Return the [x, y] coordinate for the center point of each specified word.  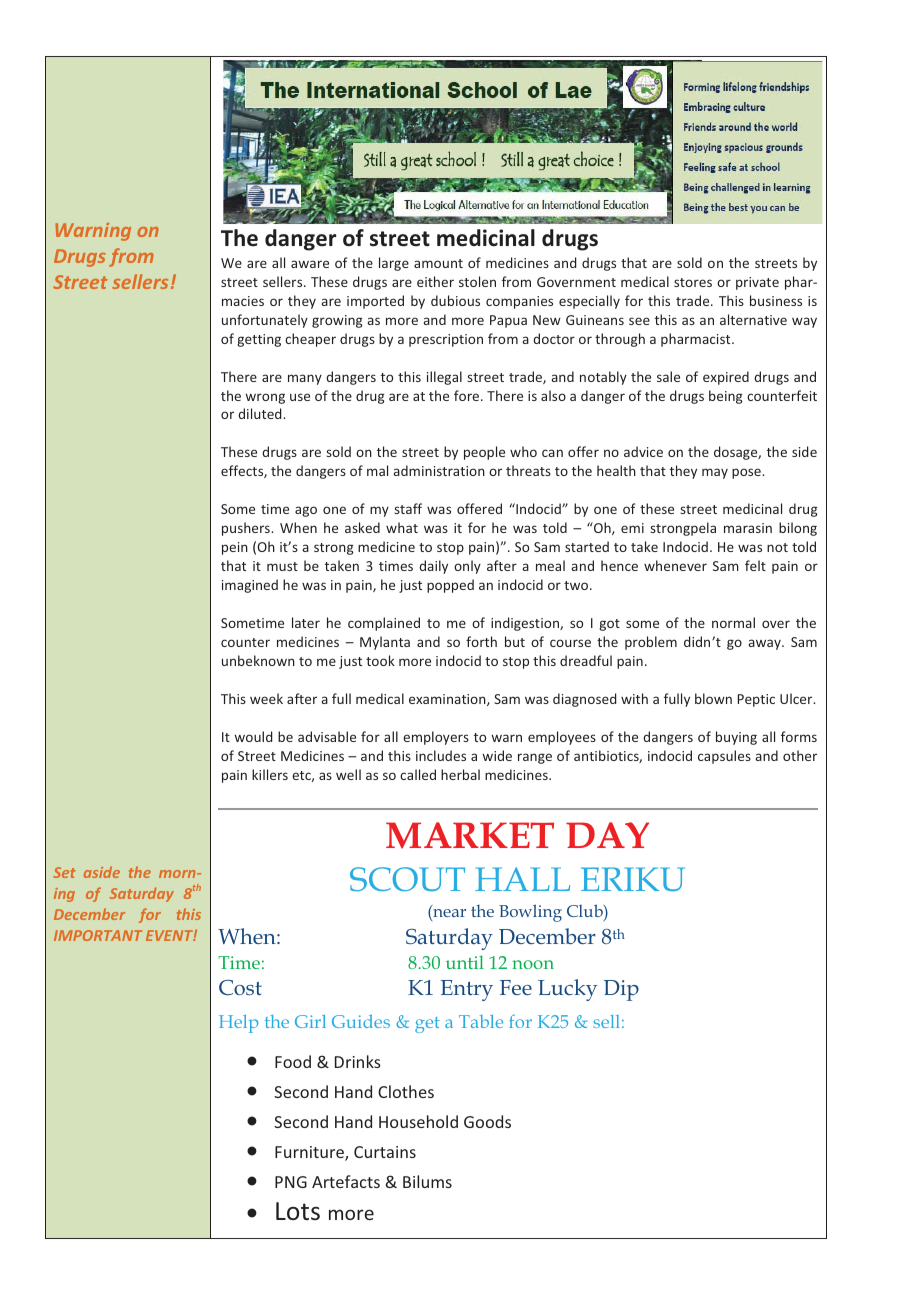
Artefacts [346, 1181]
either [435, 281]
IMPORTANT [98, 935]
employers [436, 738]
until [465, 962]
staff [408, 508]
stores [693, 282]
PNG [291, 1182]
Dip [621, 990]
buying [736, 738]
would [253, 736]
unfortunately [265, 321]
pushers [247, 529]
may [715, 473]
